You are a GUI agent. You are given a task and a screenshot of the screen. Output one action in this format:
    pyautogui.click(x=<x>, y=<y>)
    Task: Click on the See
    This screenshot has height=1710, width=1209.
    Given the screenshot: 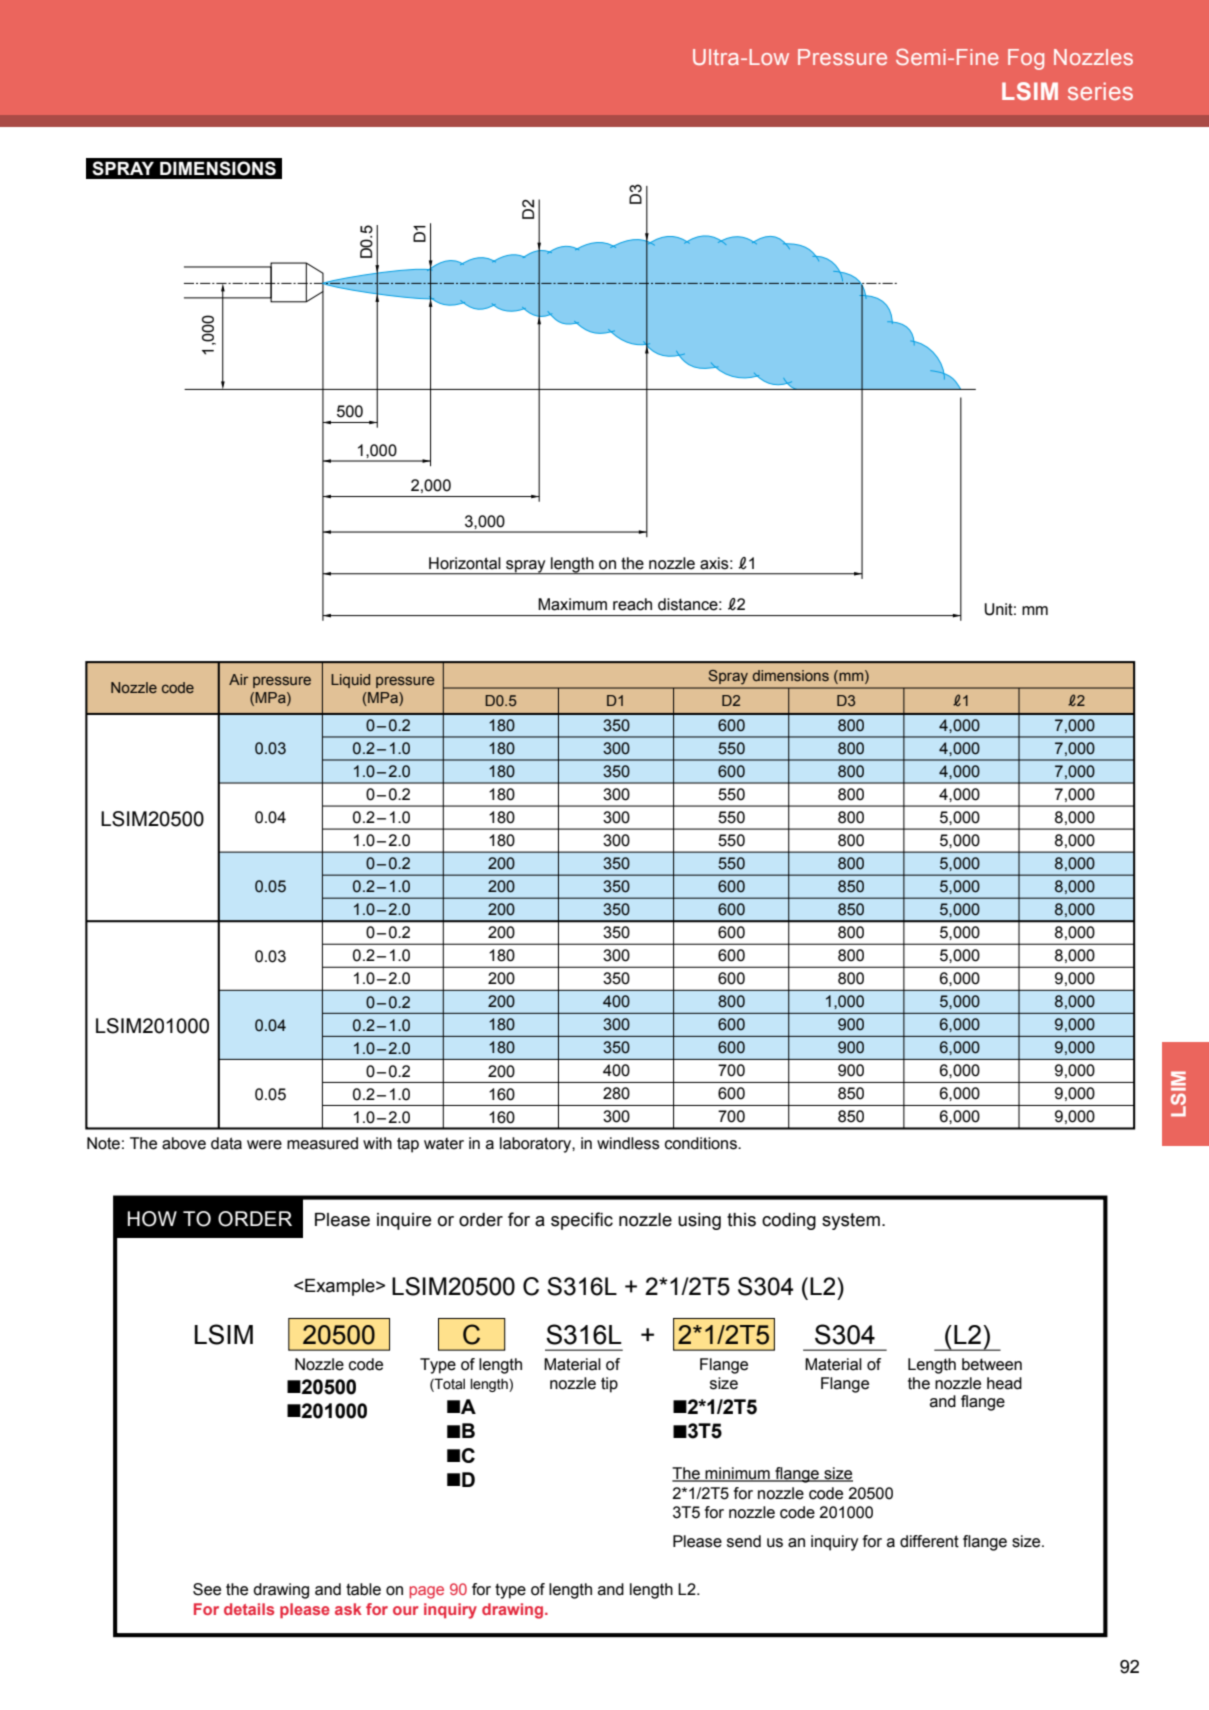 What is the action you would take?
    pyautogui.click(x=207, y=1589)
